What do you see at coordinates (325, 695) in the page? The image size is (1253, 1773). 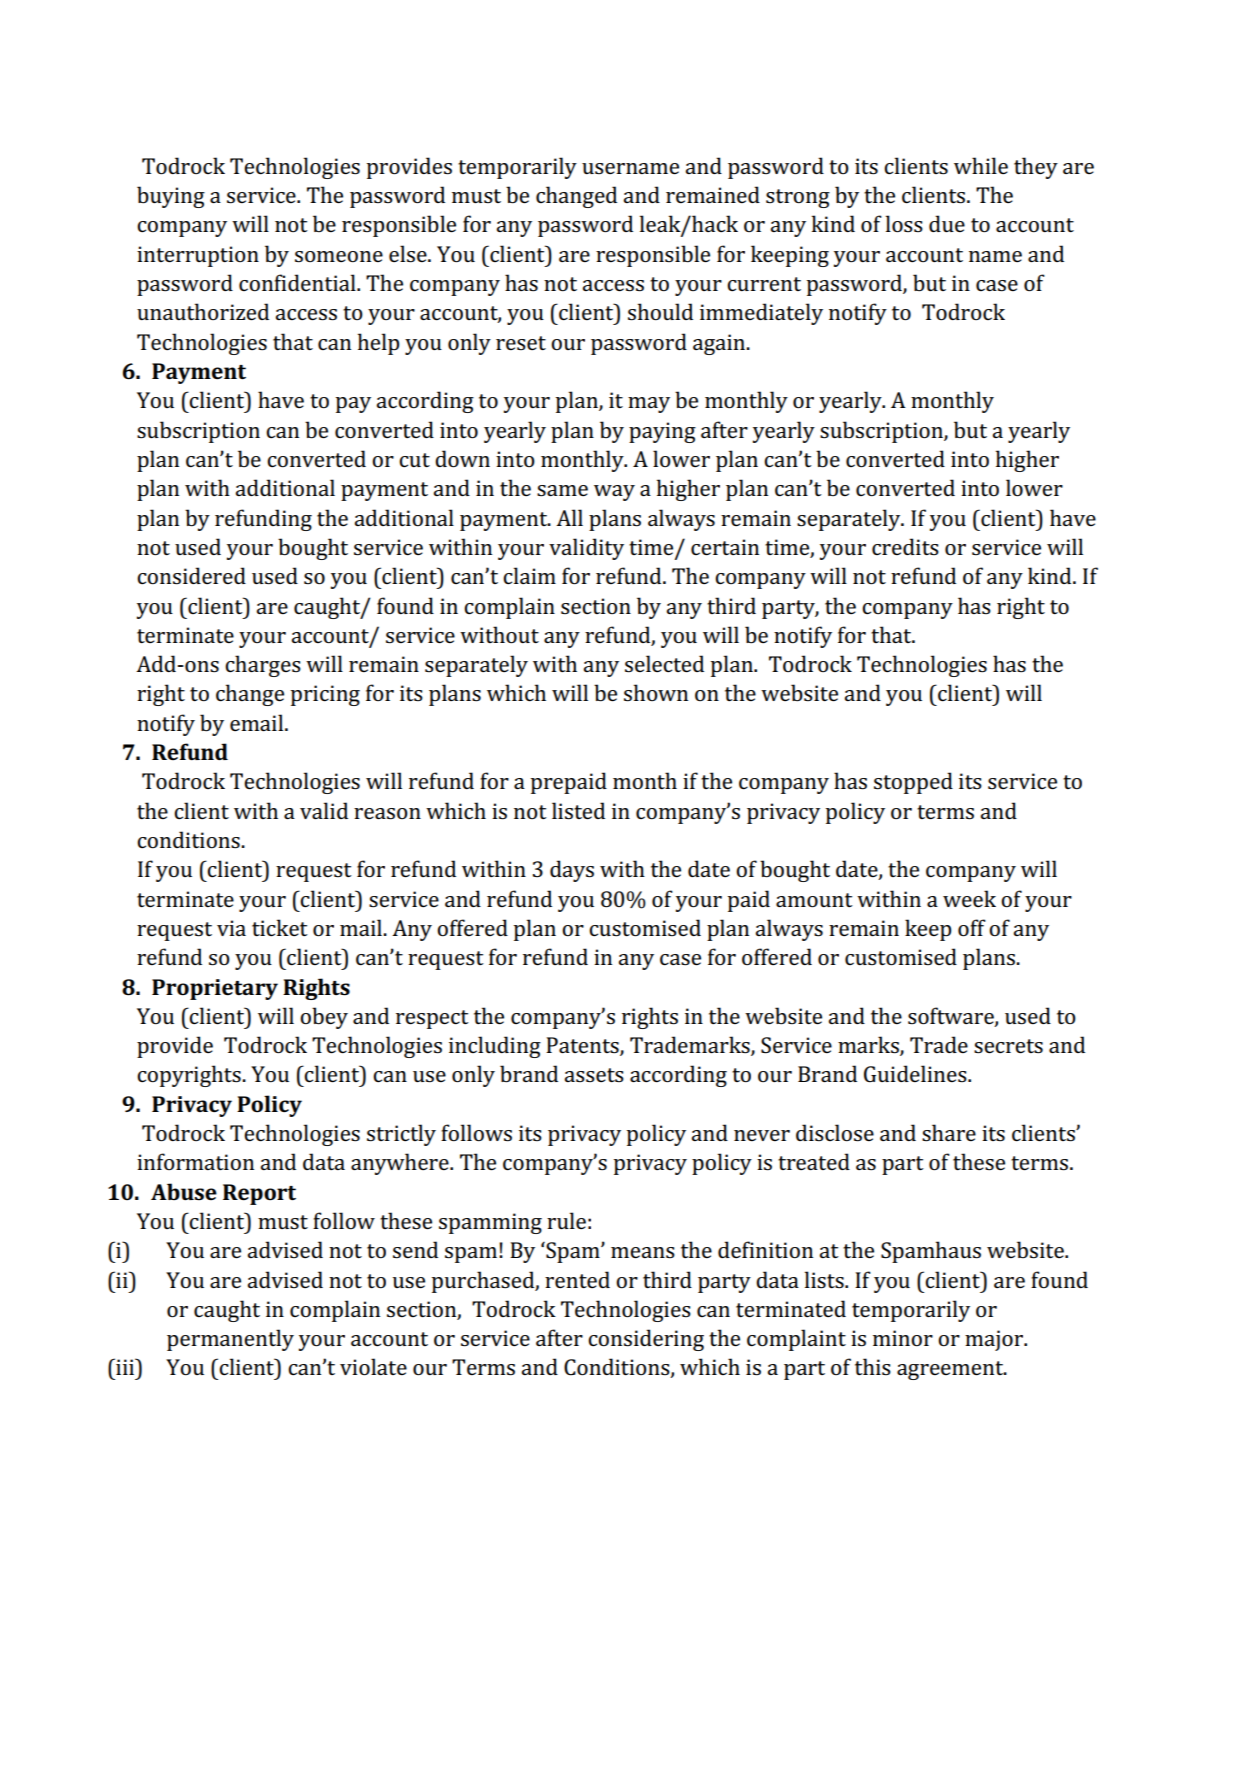 I see `pricing` at bounding box center [325, 695].
